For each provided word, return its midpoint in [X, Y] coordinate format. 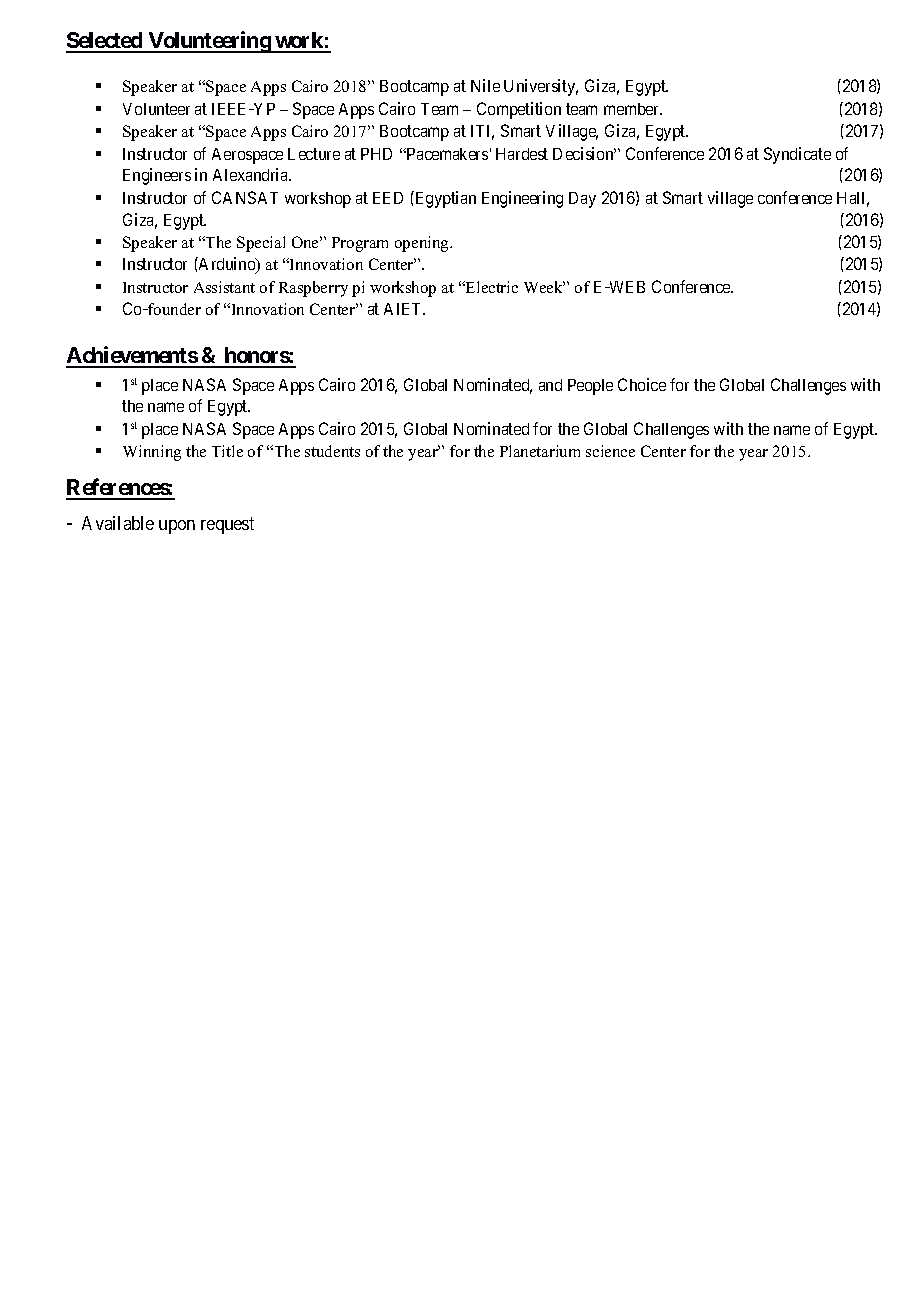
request [227, 525]
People [590, 387]
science [610, 451]
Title [227, 451]
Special [261, 244]
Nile [485, 85]
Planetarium [540, 451]
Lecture [314, 154]
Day [582, 200]
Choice [642, 384]
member [633, 109]
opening [423, 244]
